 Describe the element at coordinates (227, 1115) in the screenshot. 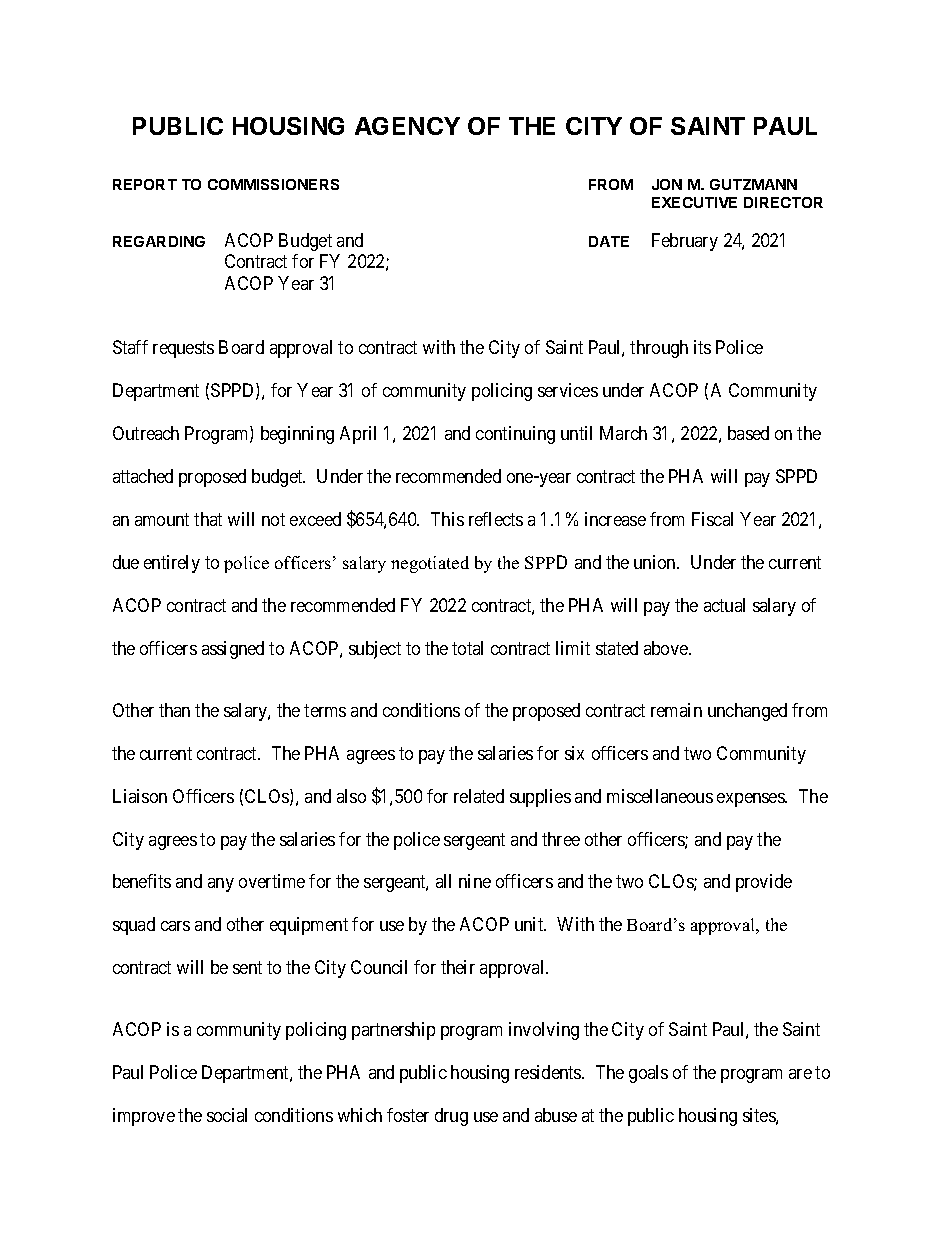

I see `social` at that location.
